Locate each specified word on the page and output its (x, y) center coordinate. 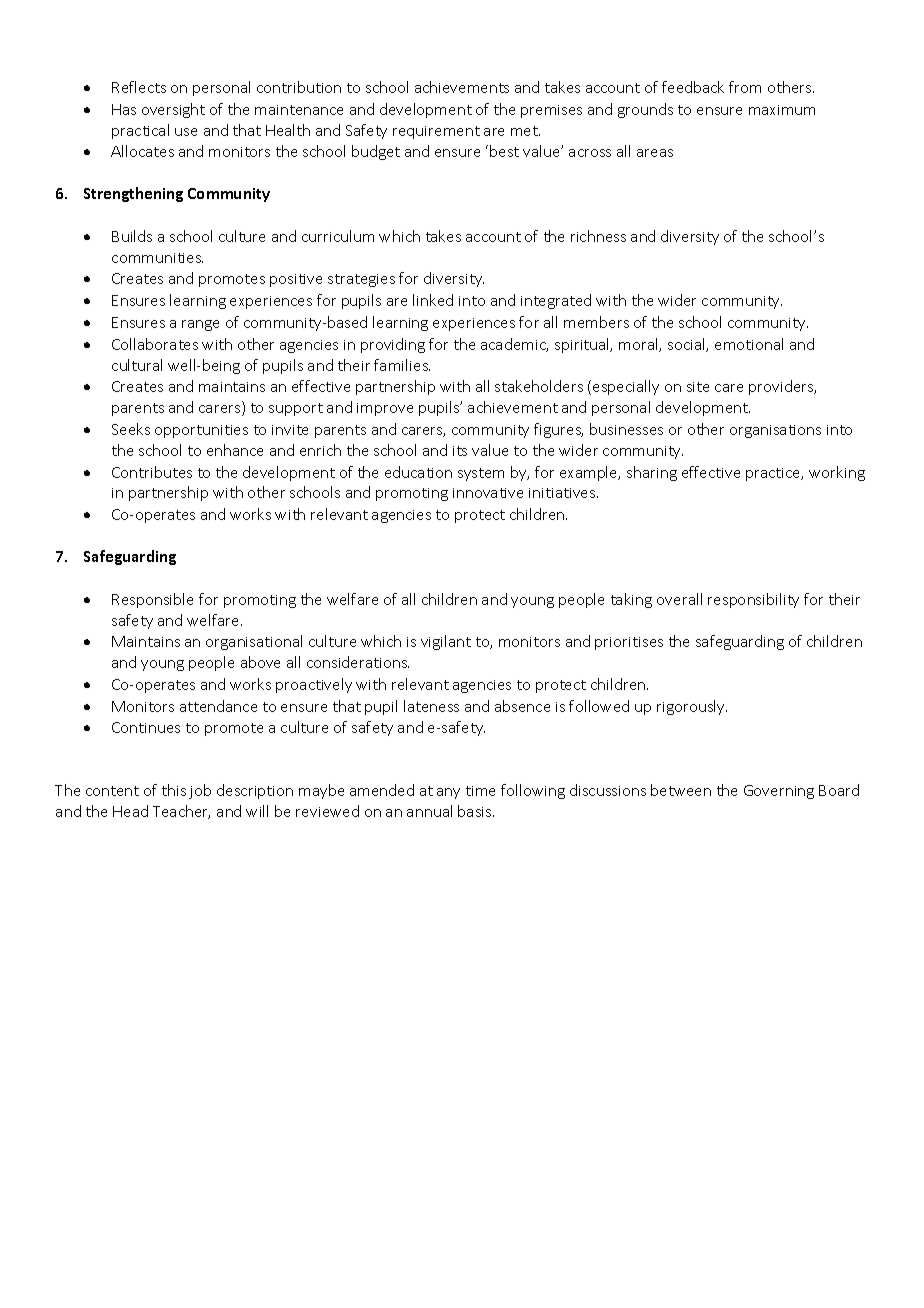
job (200, 791)
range (200, 325)
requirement (436, 132)
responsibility (753, 600)
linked (433, 300)
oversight (173, 110)
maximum (782, 110)
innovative (488, 493)
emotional (749, 344)
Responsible (152, 600)
